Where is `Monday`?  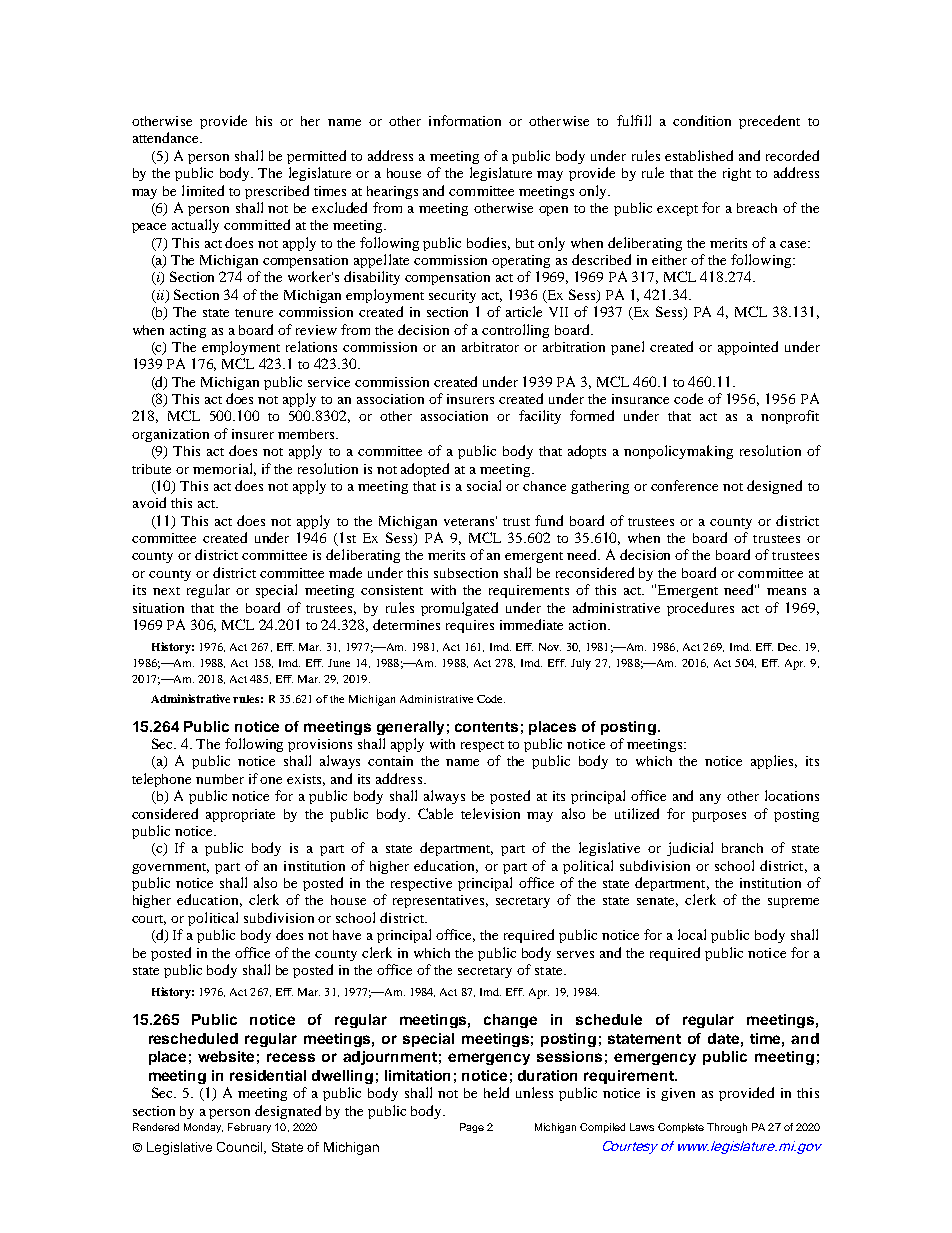 Monday is located at coordinates (203, 1128).
